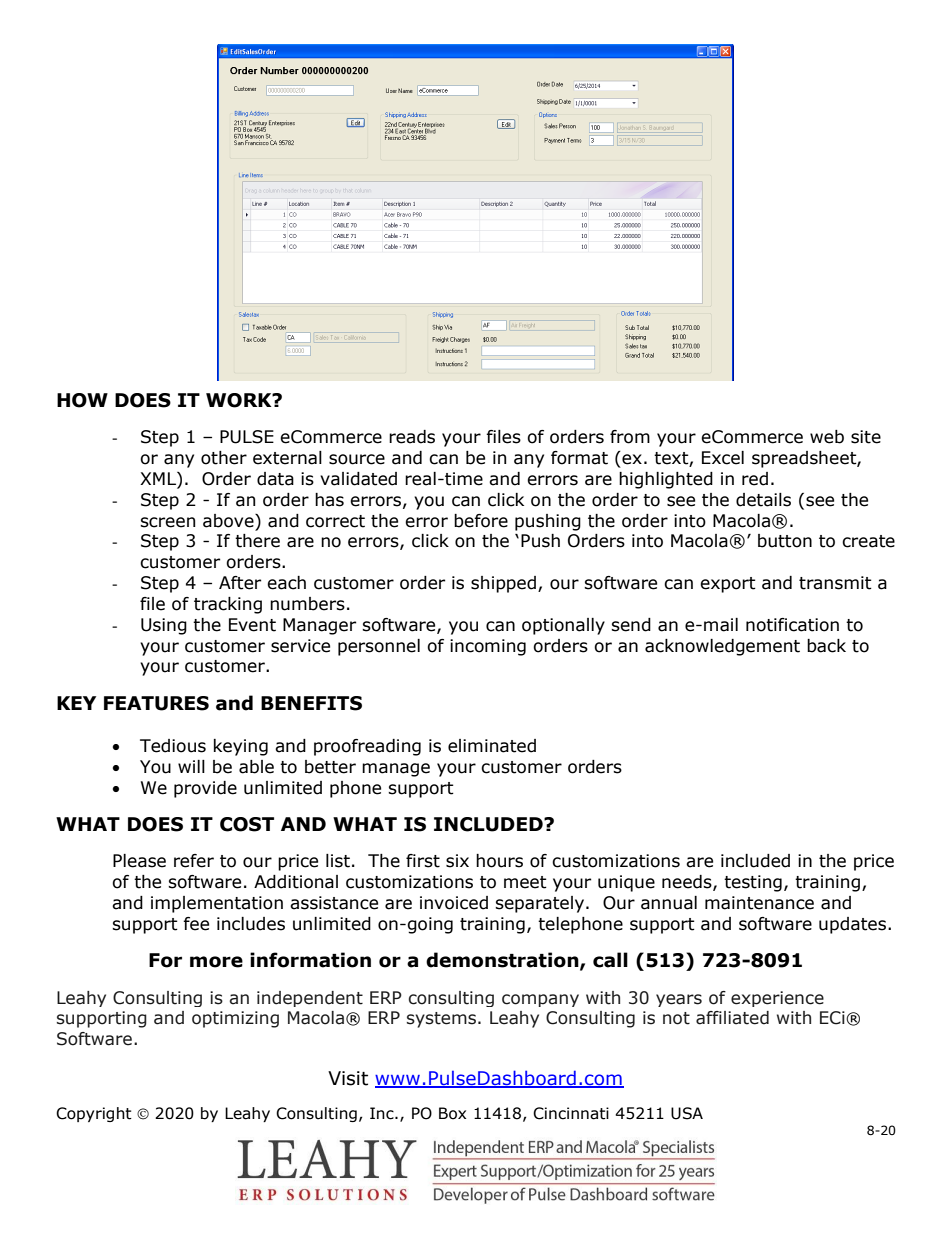 This document has width=952, height=1233. I want to click on Copyright, so click(94, 1114).
